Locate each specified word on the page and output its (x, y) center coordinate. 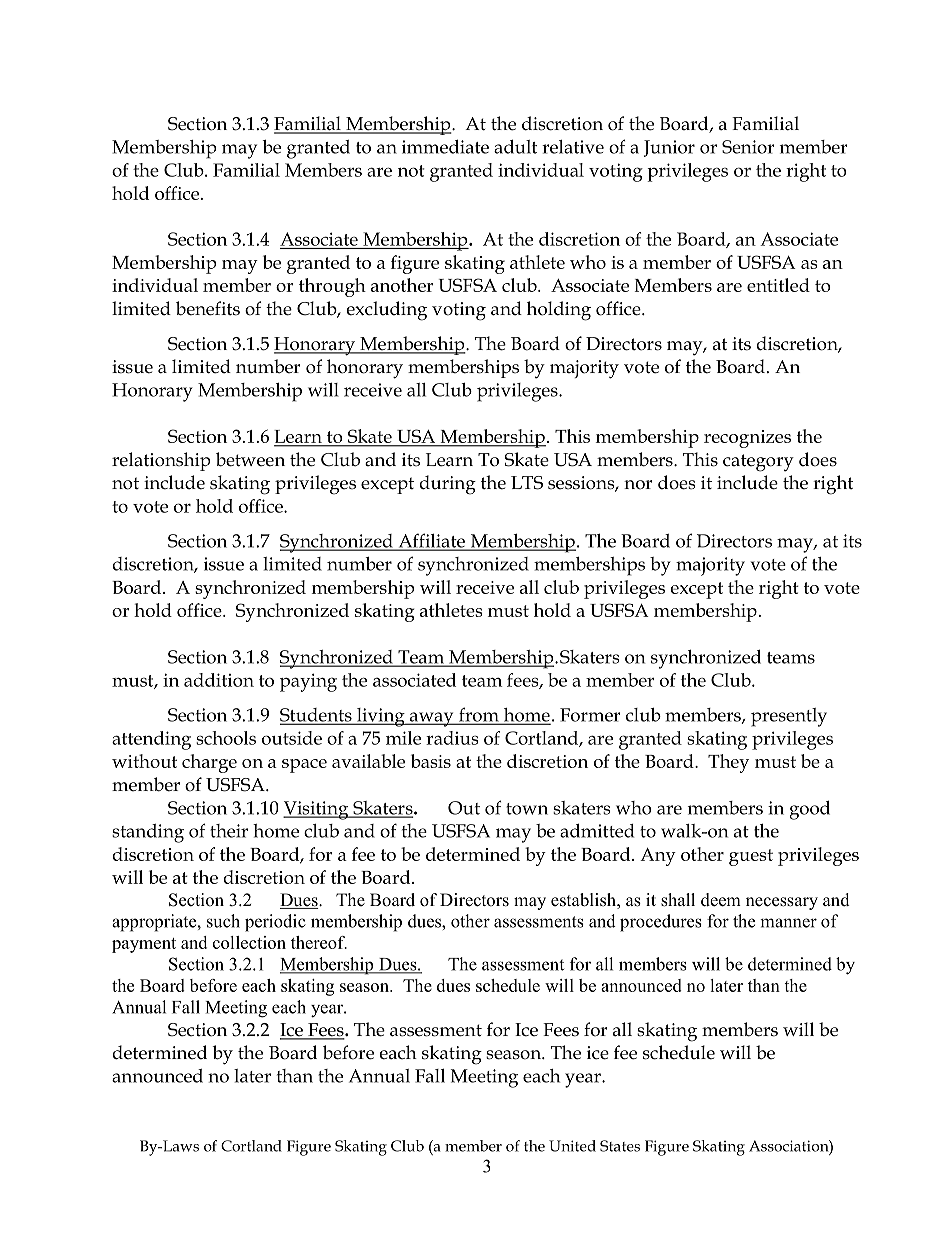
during (448, 485)
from (478, 715)
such (223, 921)
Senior (748, 147)
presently (789, 717)
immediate (445, 147)
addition (219, 680)
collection (249, 942)
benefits (208, 308)
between (250, 459)
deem (721, 900)
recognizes (747, 439)
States (620, 1146)
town (527, 809)
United (572, 1146)
